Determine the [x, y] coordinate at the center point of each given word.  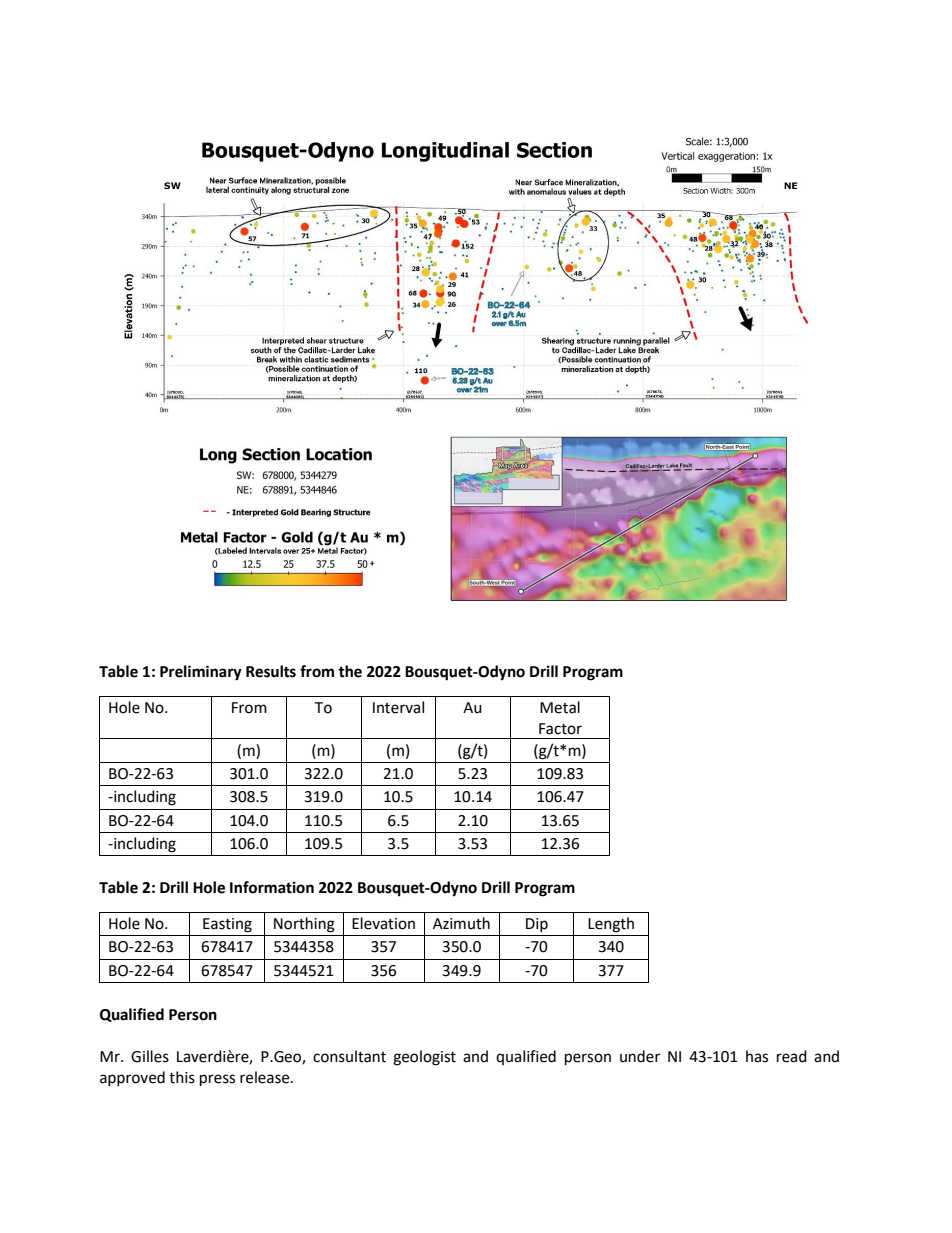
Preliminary [201, 673]
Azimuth [461, 923]
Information [272, 887]
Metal [560, 707]
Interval [398, 707]
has [757, 1056]
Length [611, 925]
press [217, 1080]
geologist [424, 1058]
